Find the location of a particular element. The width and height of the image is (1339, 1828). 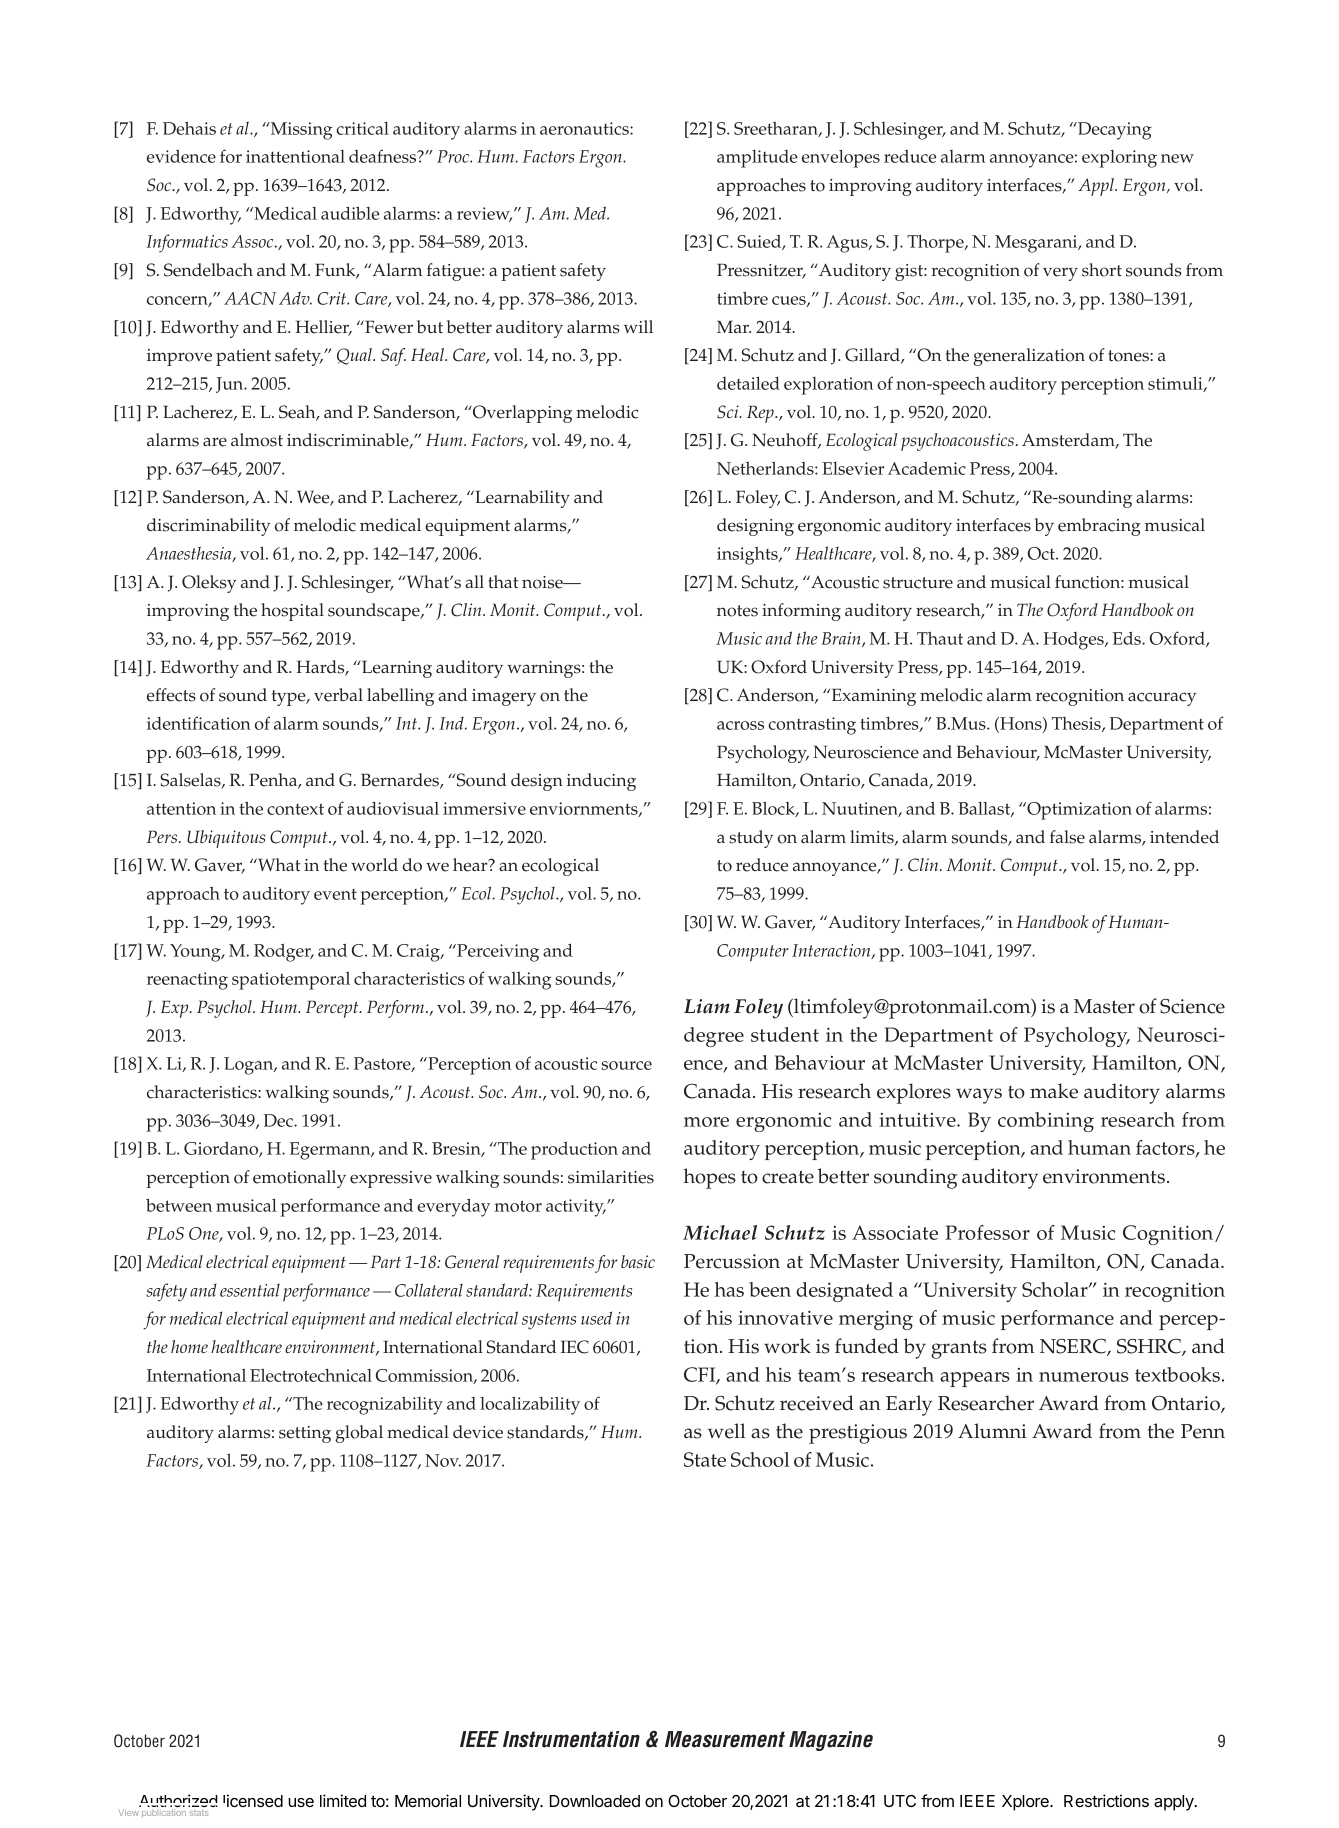

across is located at coordinates (740, 725).
